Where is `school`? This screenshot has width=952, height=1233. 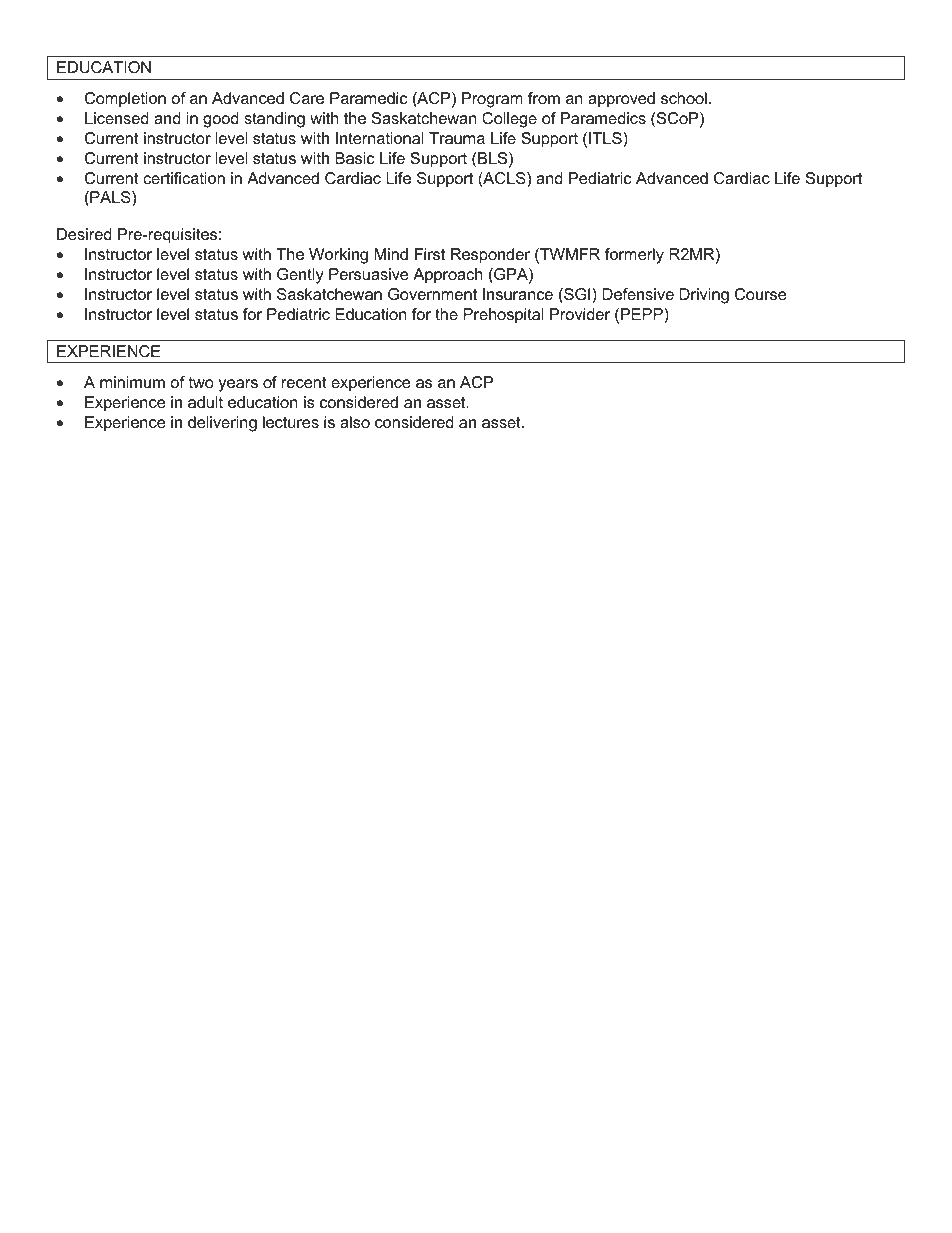 school is located at coordinates (684, 98).
